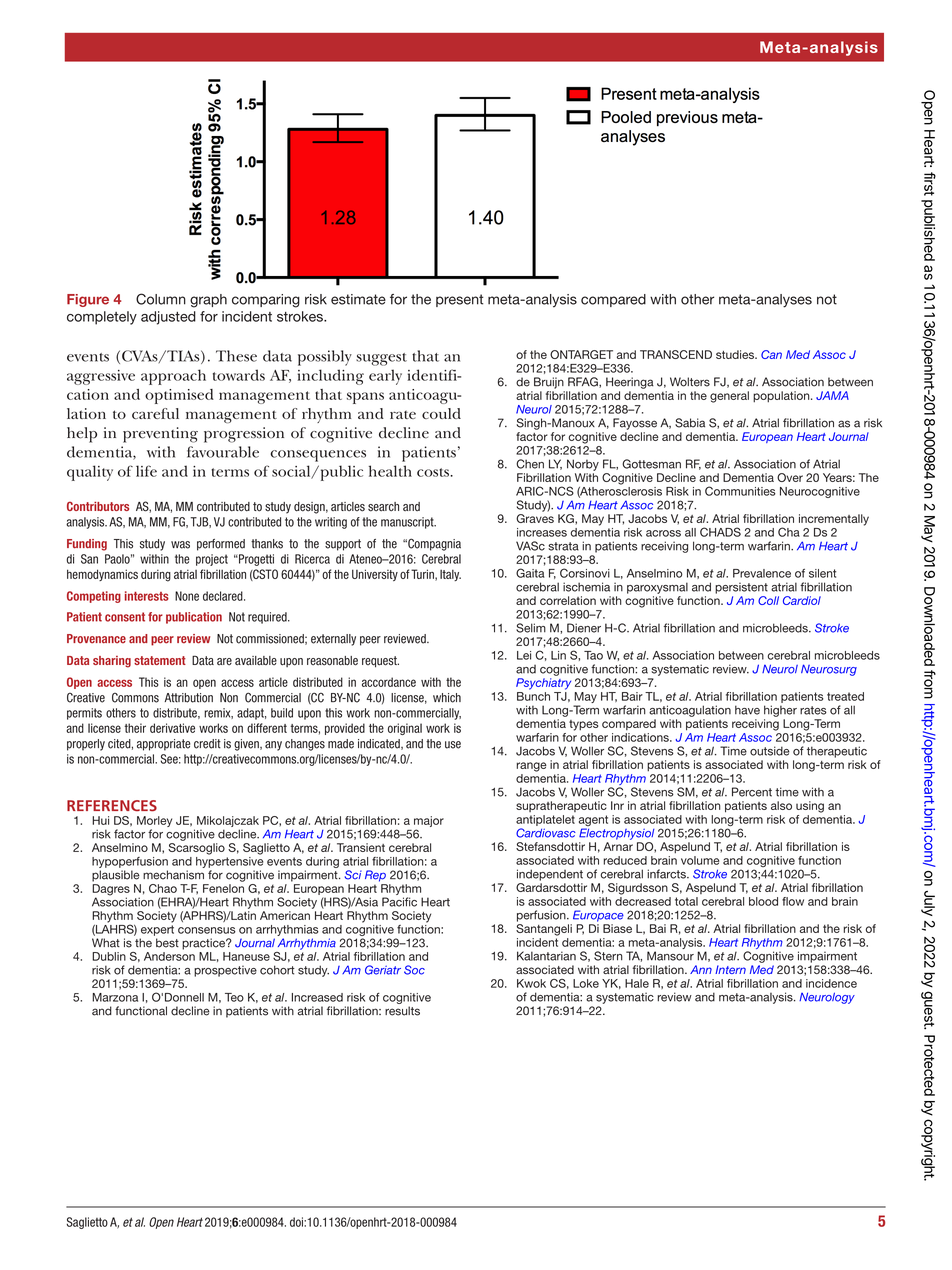  I want to click on Coll, so click(768, 600).
